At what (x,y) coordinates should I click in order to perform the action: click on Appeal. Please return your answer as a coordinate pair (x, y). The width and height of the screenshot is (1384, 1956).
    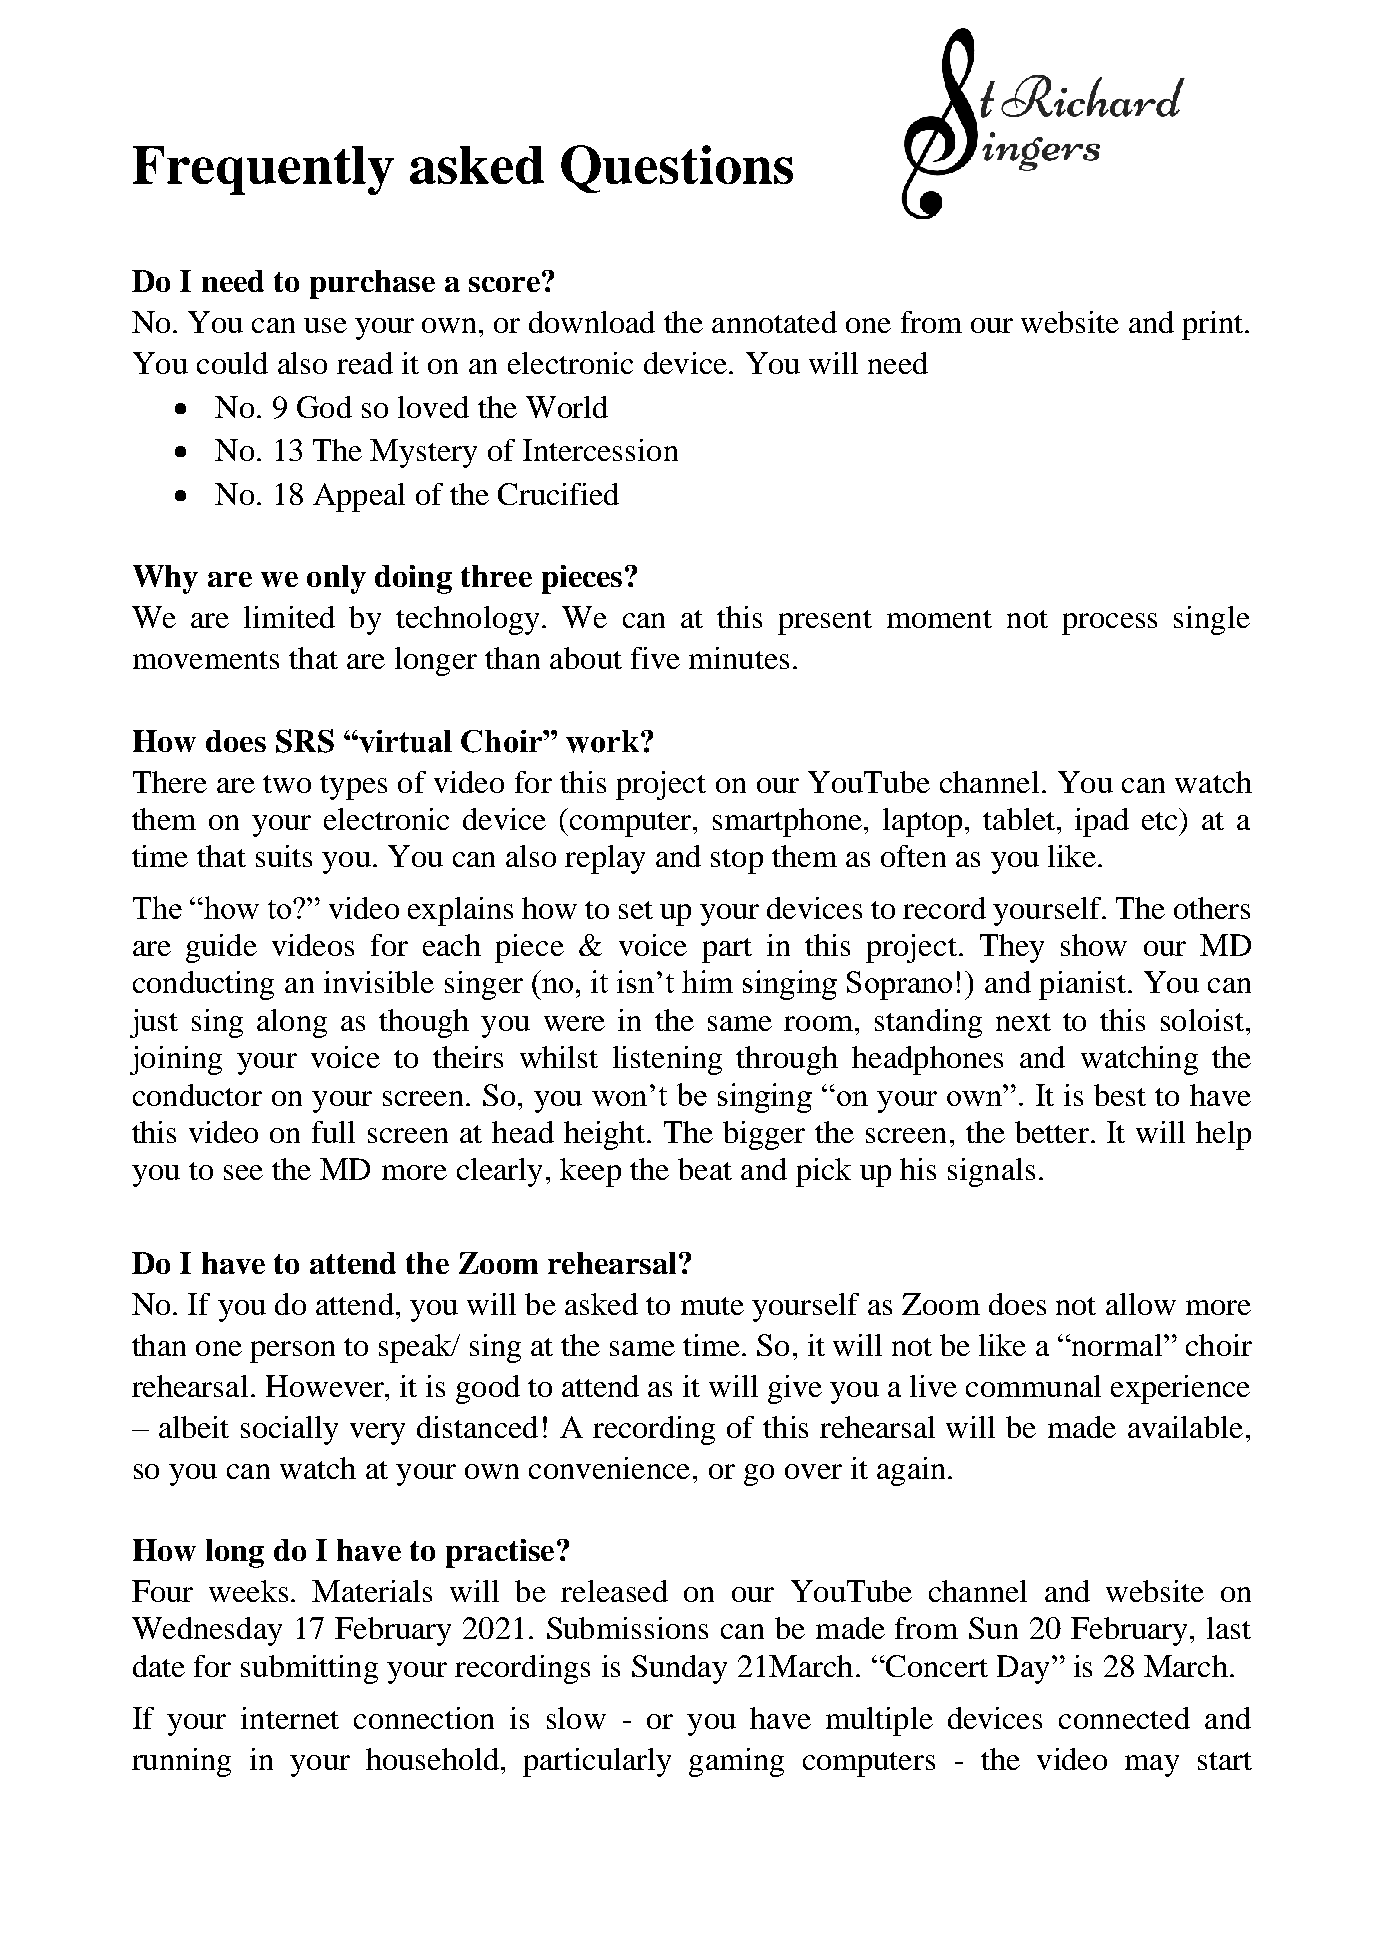
    Looking at the image, I should click on (359, 497).
